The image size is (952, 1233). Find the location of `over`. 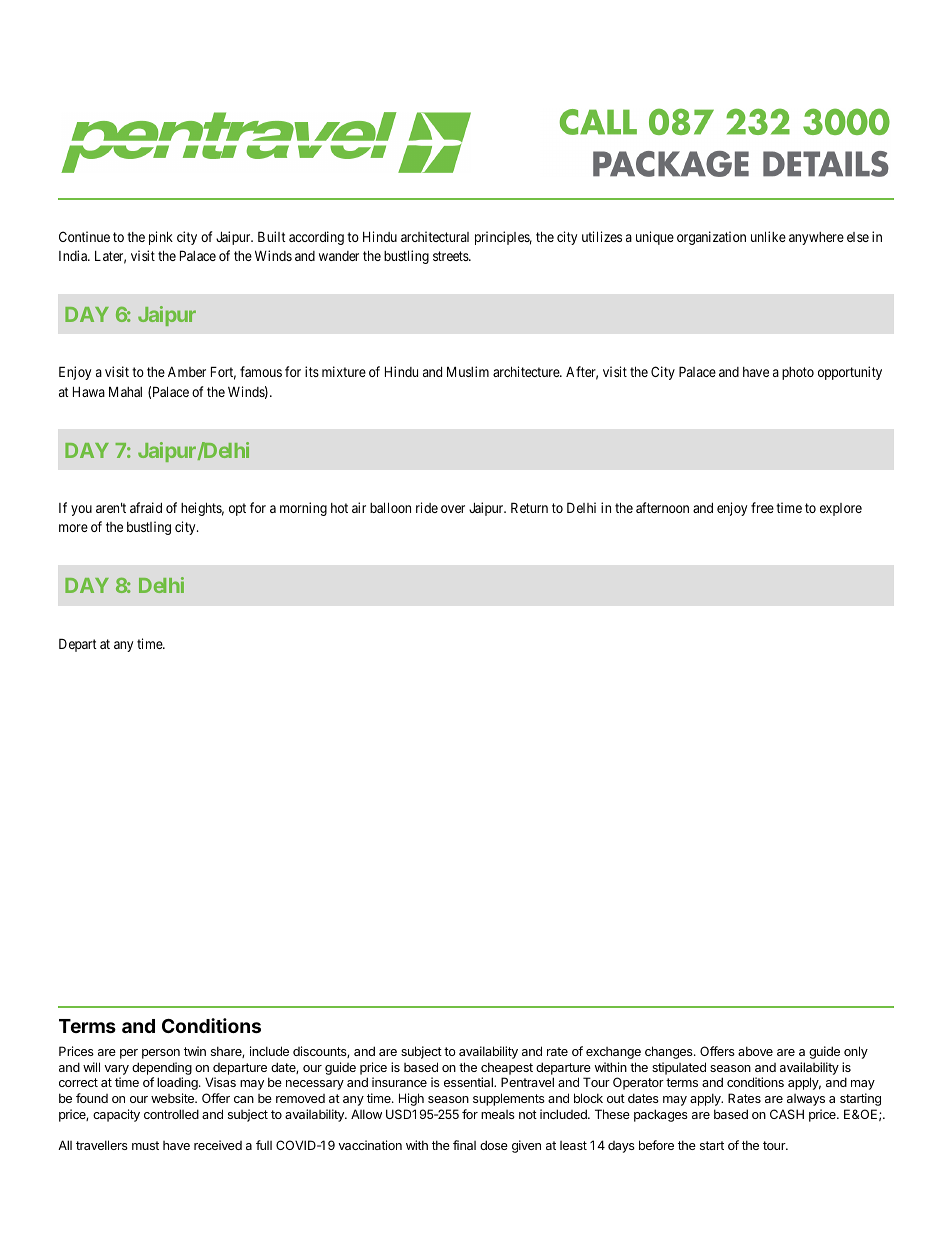

over is located at coordinates (453, 509).
